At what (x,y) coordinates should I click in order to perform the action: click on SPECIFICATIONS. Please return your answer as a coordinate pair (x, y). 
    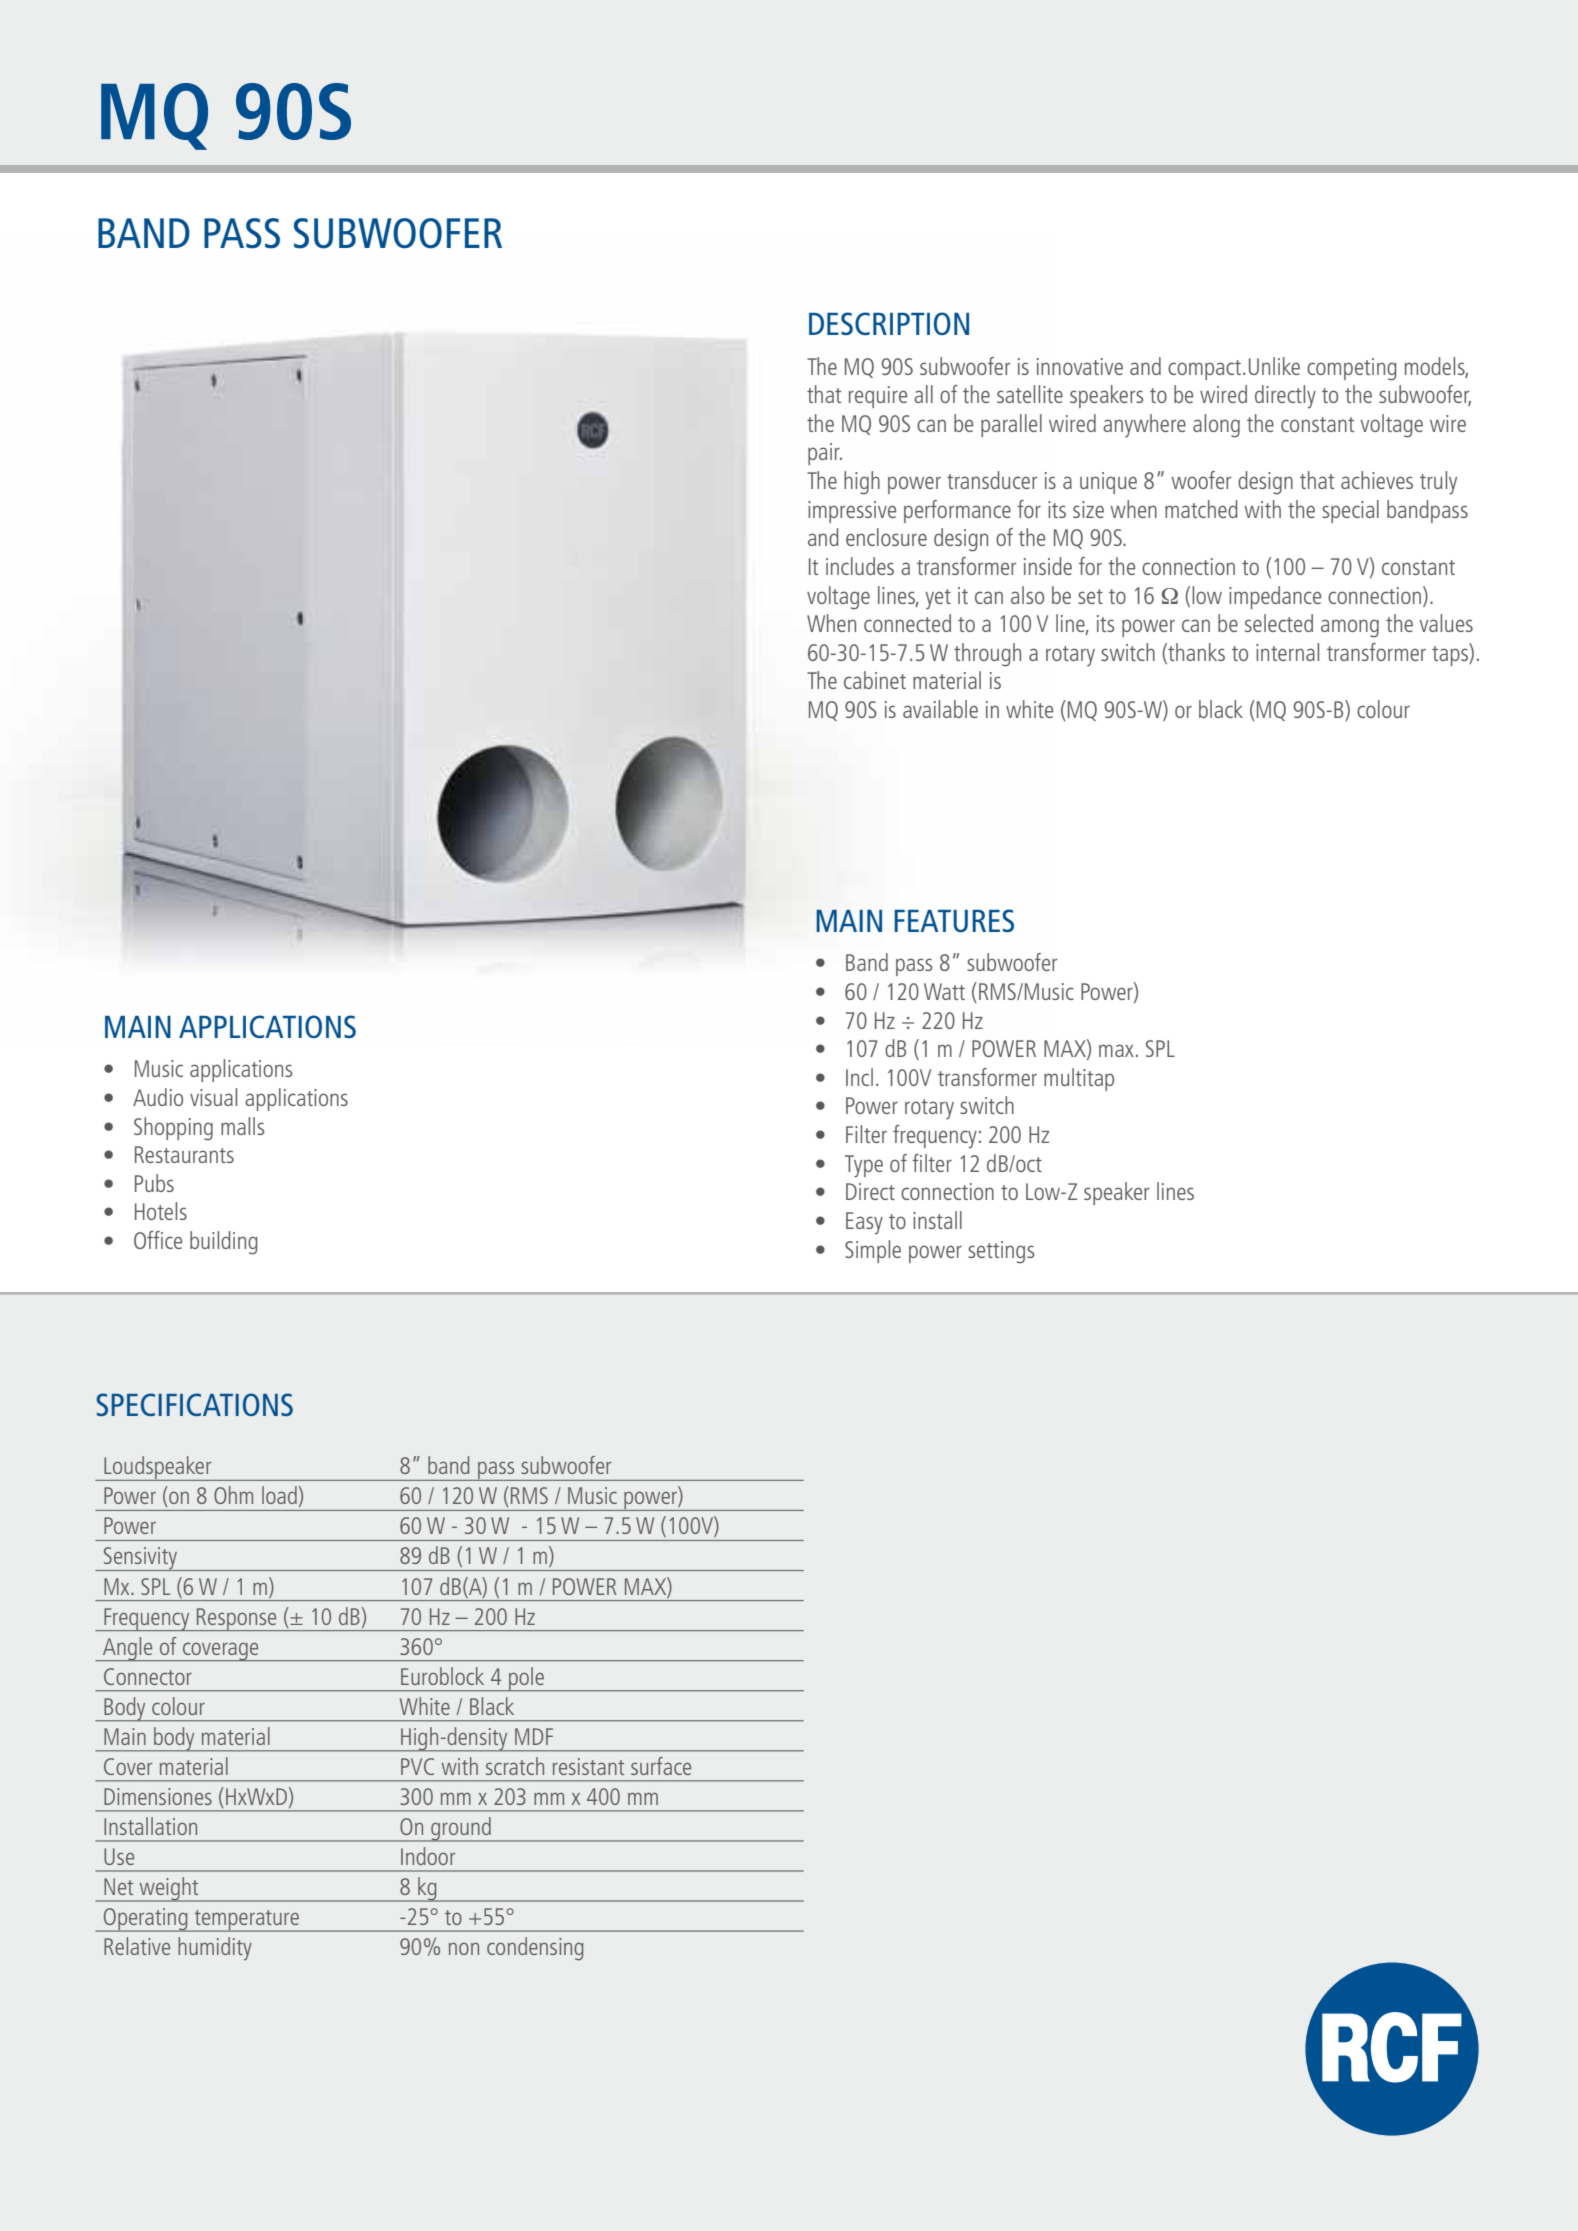
    Looking at the image, I should click on (194, 1404).
